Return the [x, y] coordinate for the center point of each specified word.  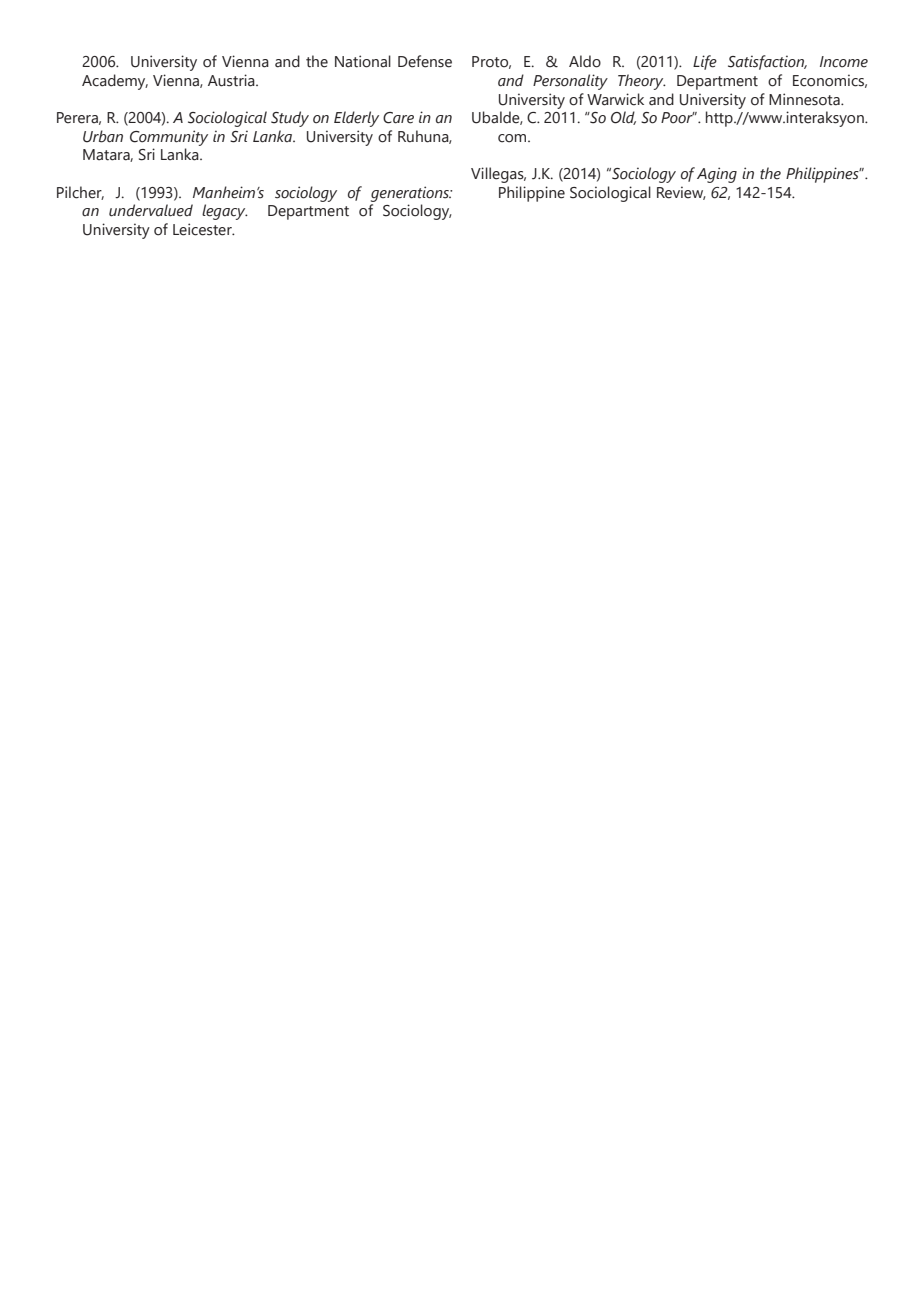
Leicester [203, 229]
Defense [425, 61]
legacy [225, 212]
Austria [232, 80]
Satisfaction [767, 62]
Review [681, 193]
